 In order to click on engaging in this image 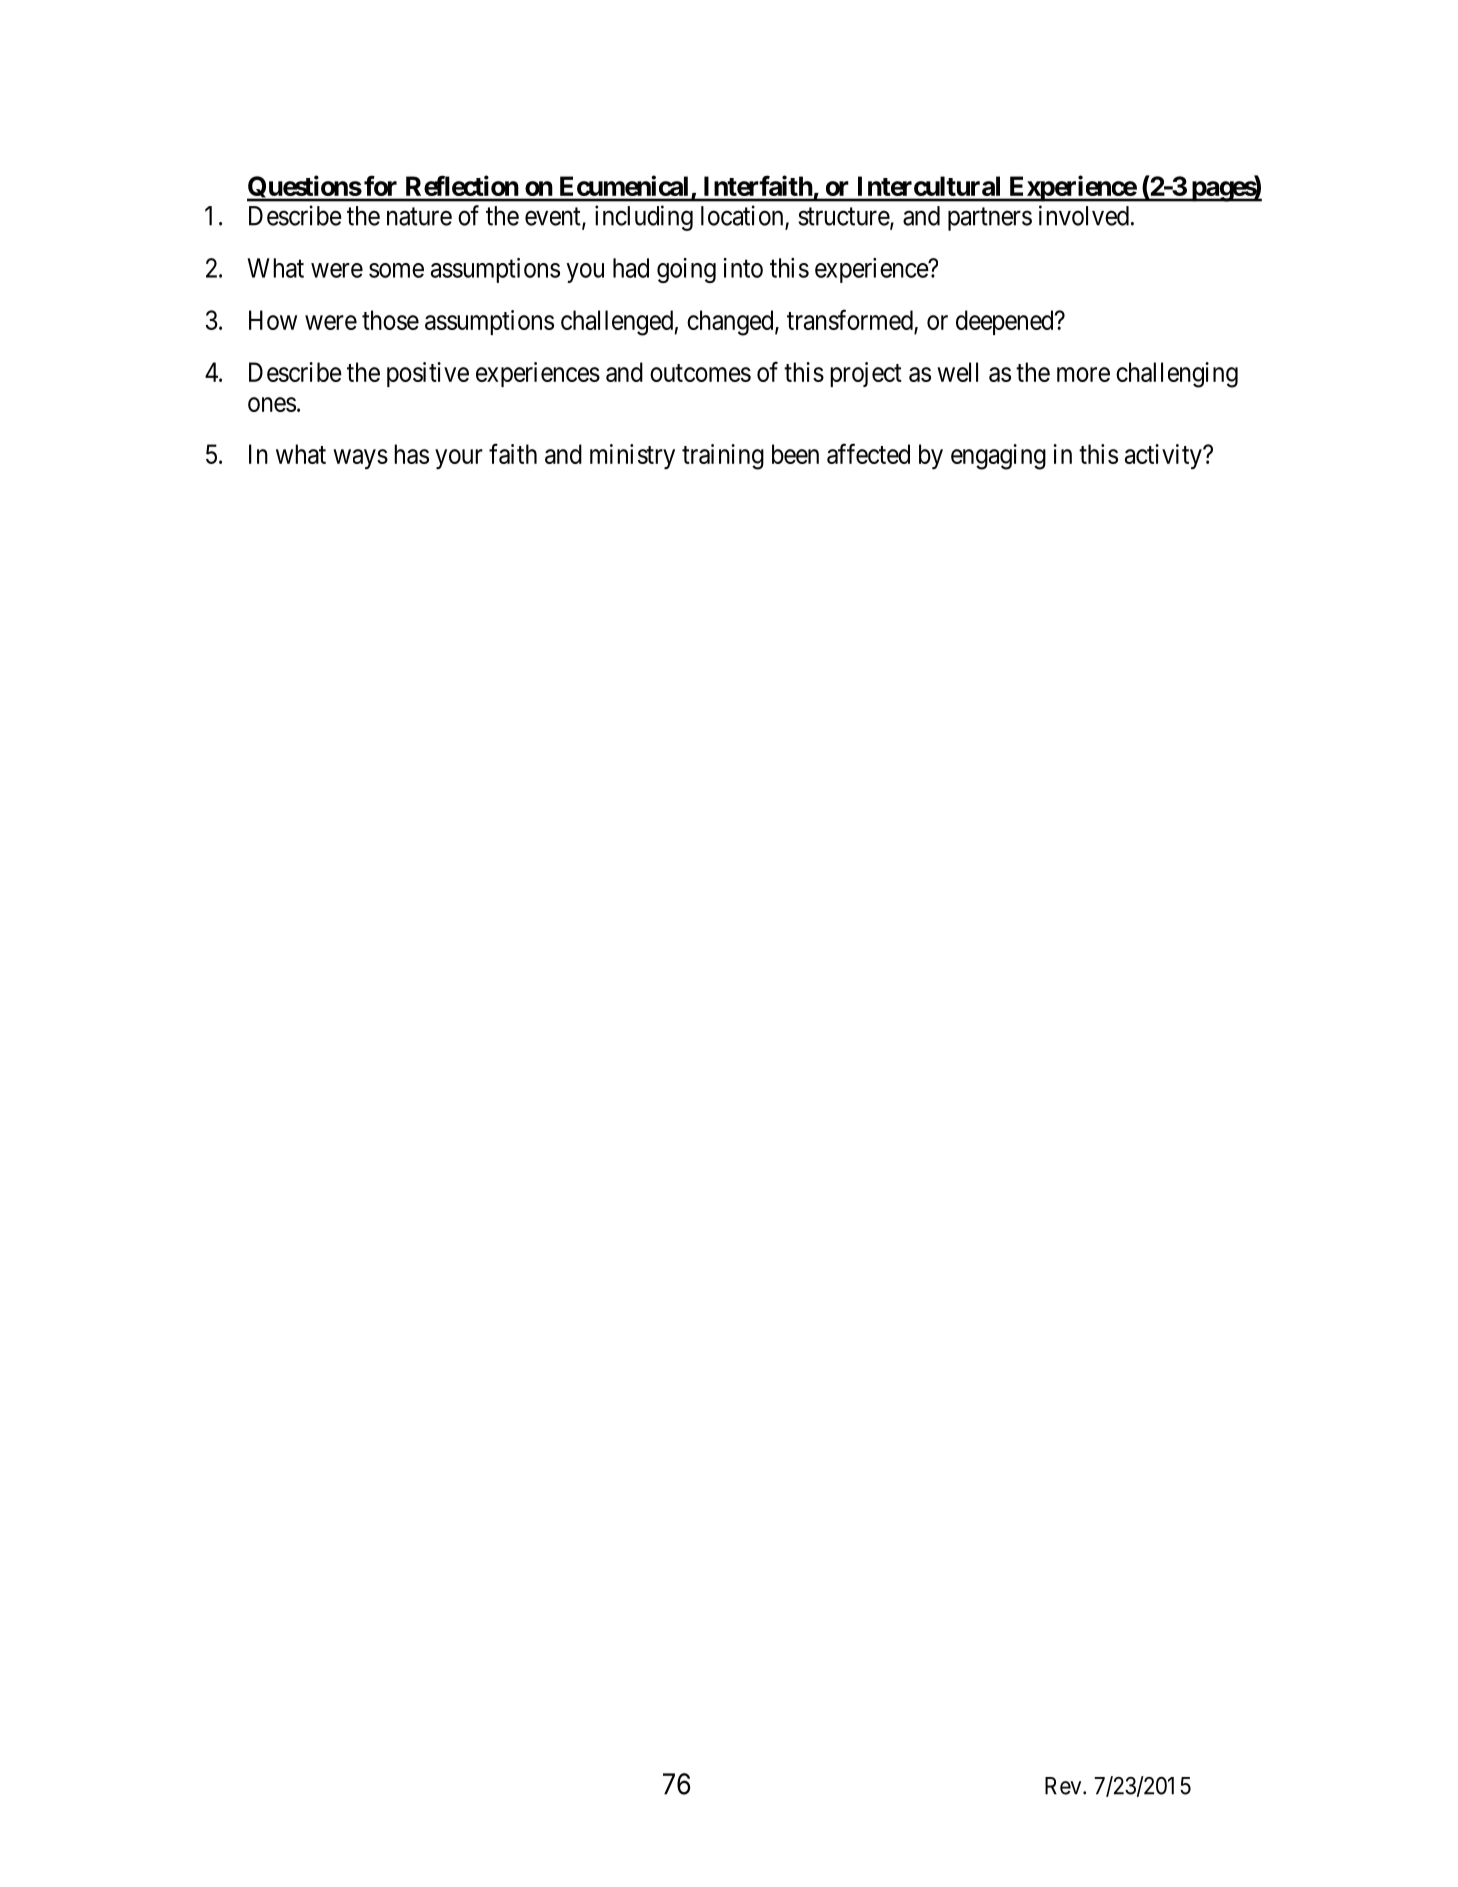, I will do `click(998, 457)`.
